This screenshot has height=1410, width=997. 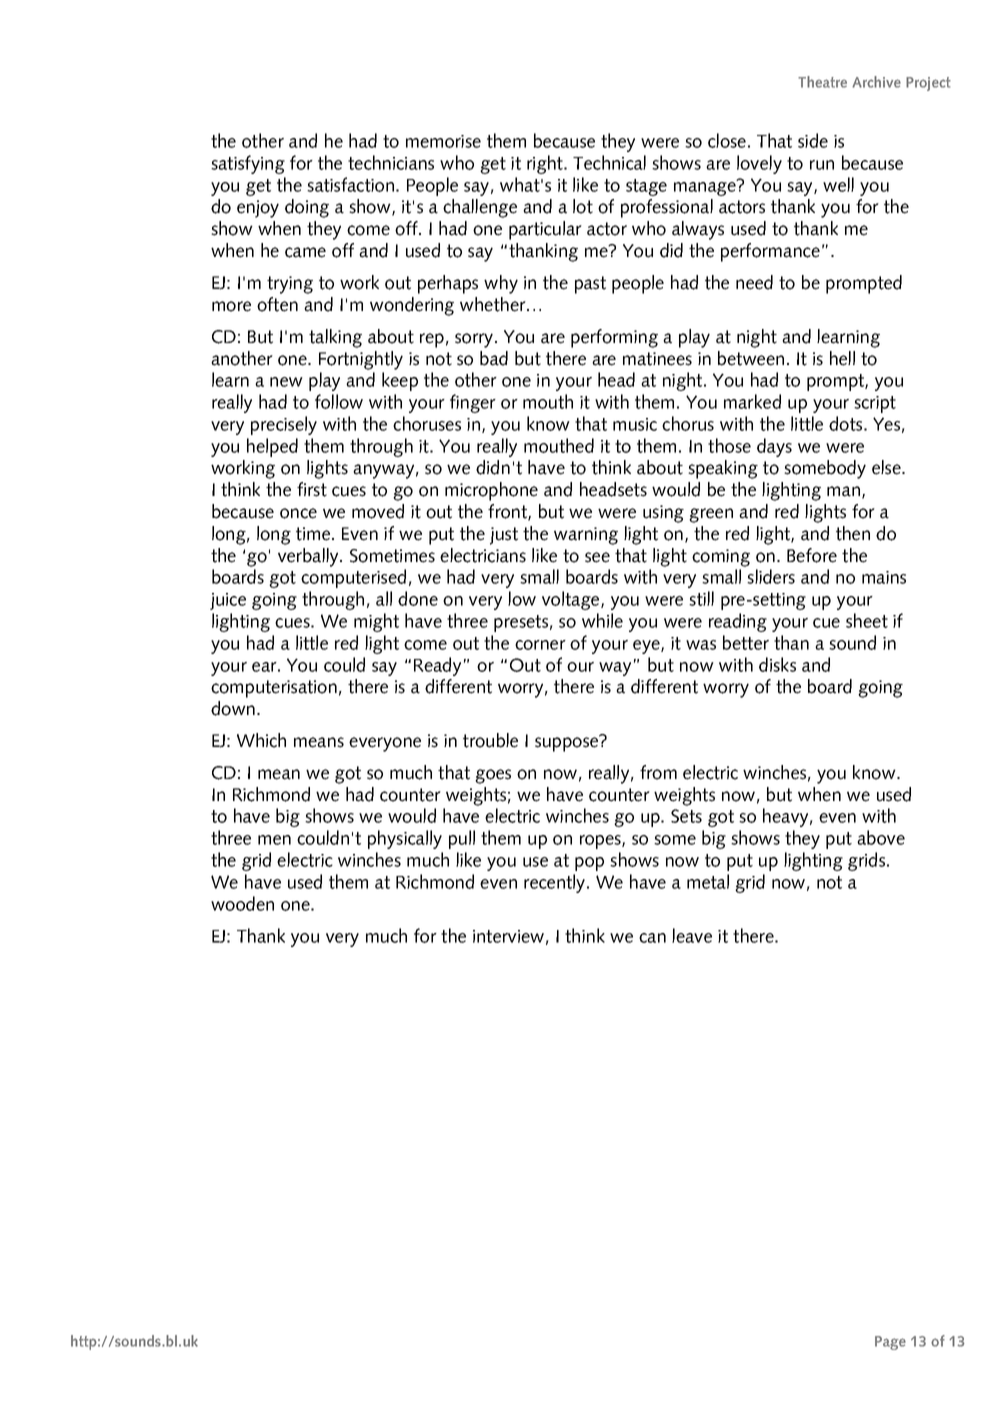 I want to click on above, so click(x=881, y=837).
